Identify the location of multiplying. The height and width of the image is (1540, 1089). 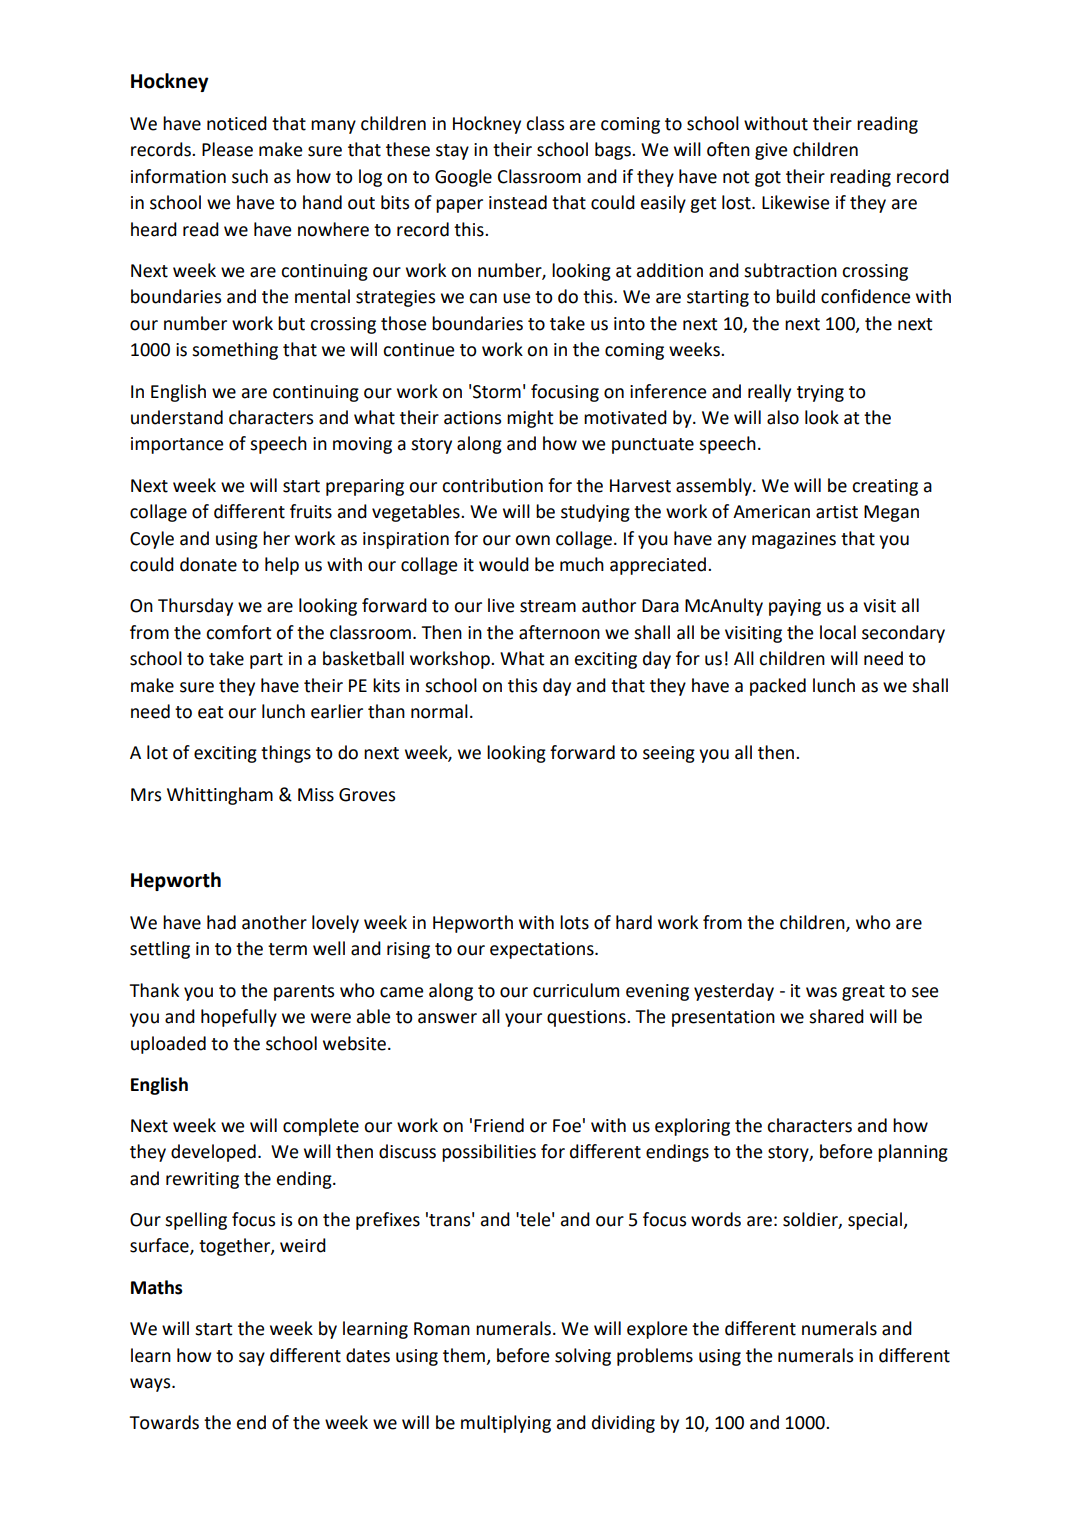
(506, 1424).
